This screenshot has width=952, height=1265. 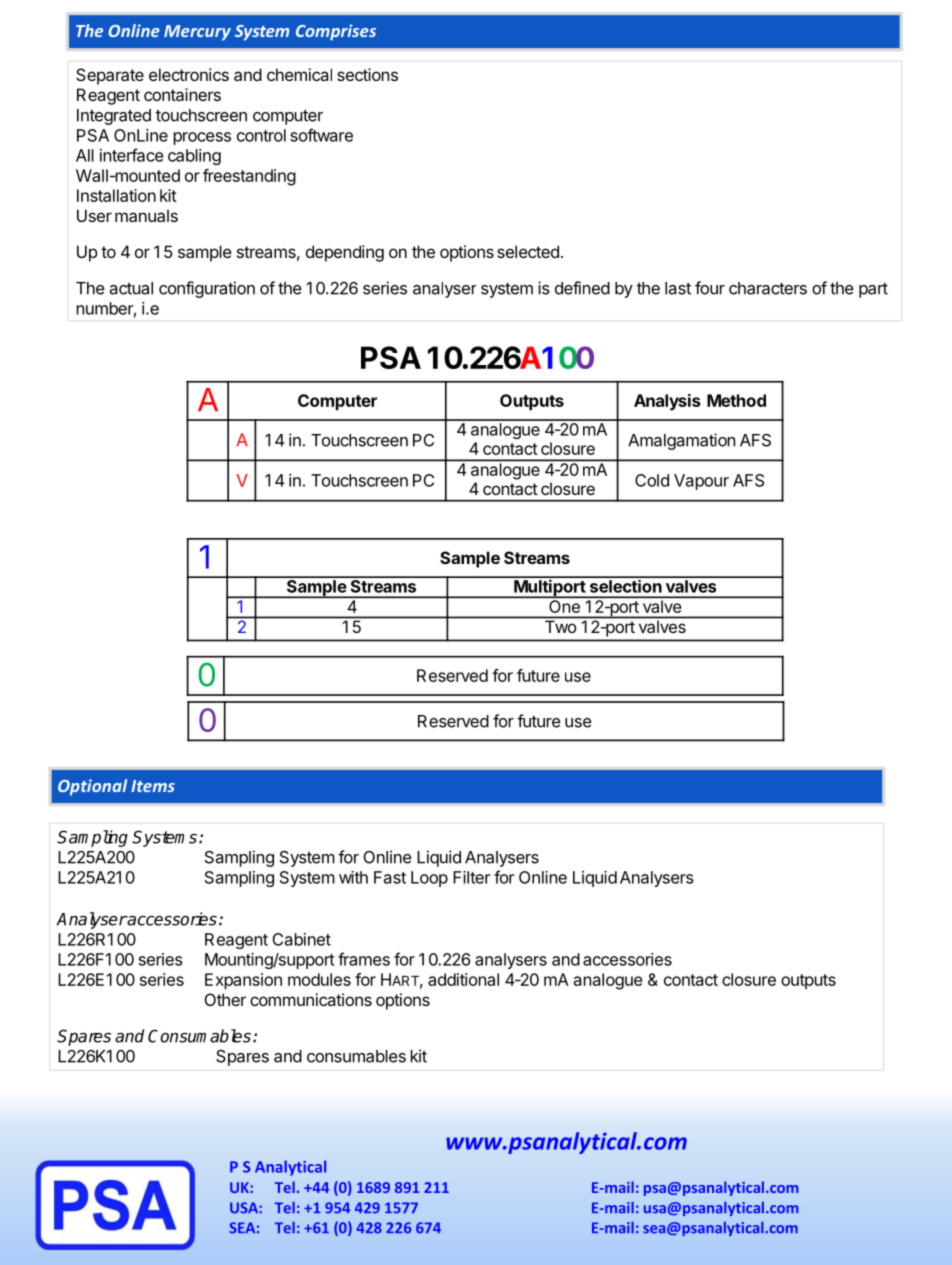 What do you see at coordinates (768, 288) in the screenshot?
I see `characters` at bounding box center [768, 288].
